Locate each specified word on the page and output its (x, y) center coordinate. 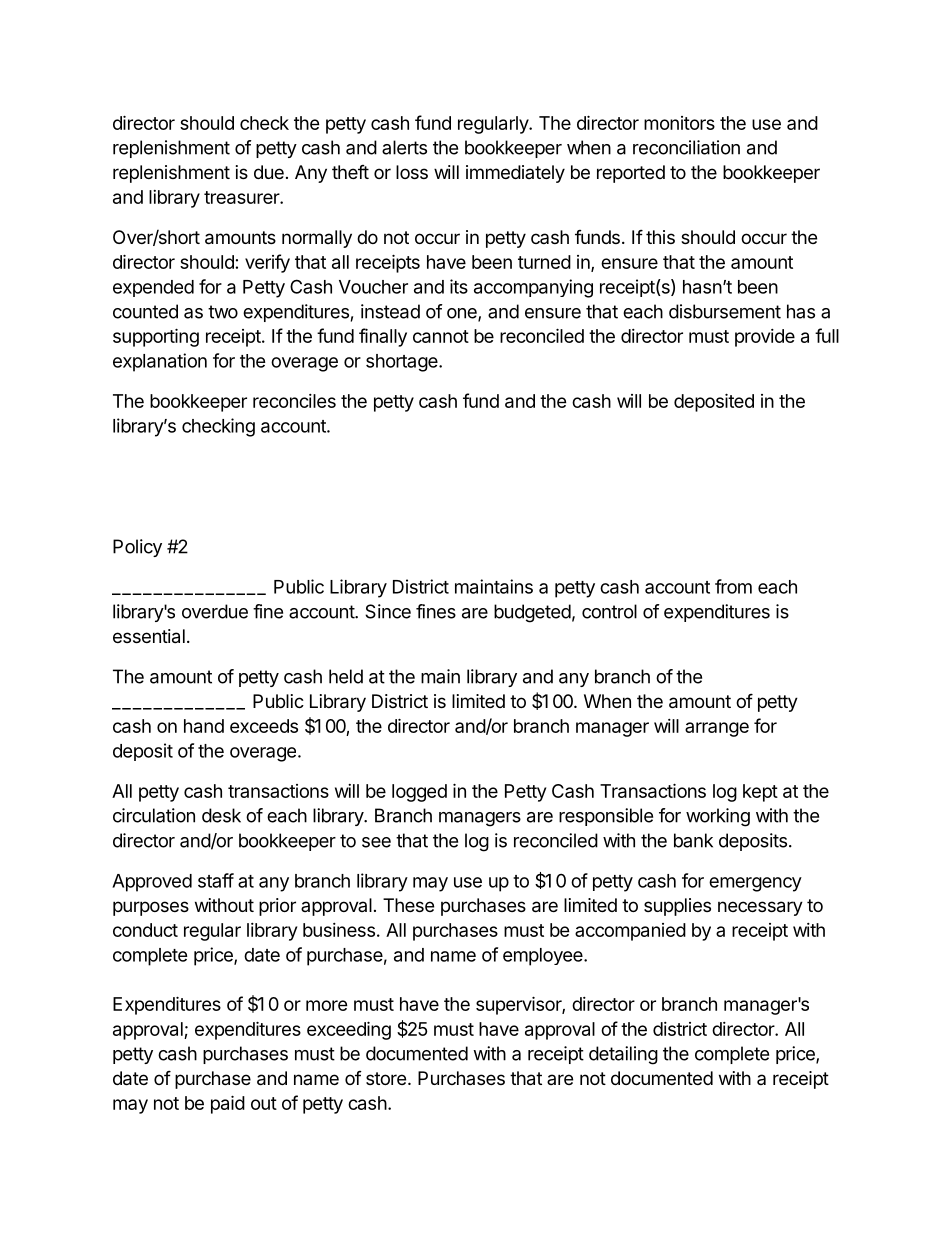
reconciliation (686, 147)
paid (228, 1104)
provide (765, 338)
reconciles (294, 401)
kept (760, 793)
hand (204, 726)
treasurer (242, 197)
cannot (441, 336)
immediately (515, 174)
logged (419, 793)
